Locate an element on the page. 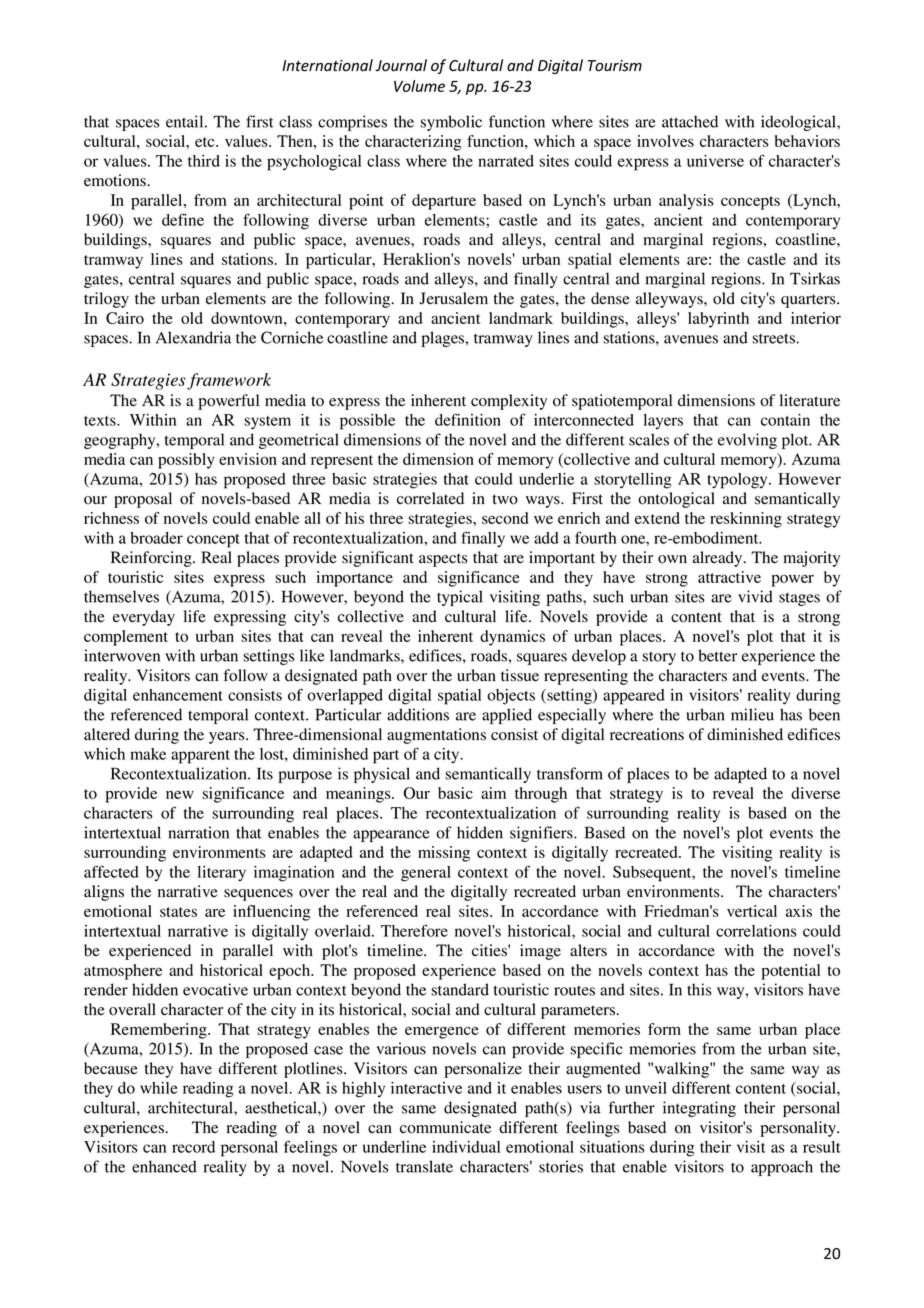  typical is located at coordinates (460, 598).
